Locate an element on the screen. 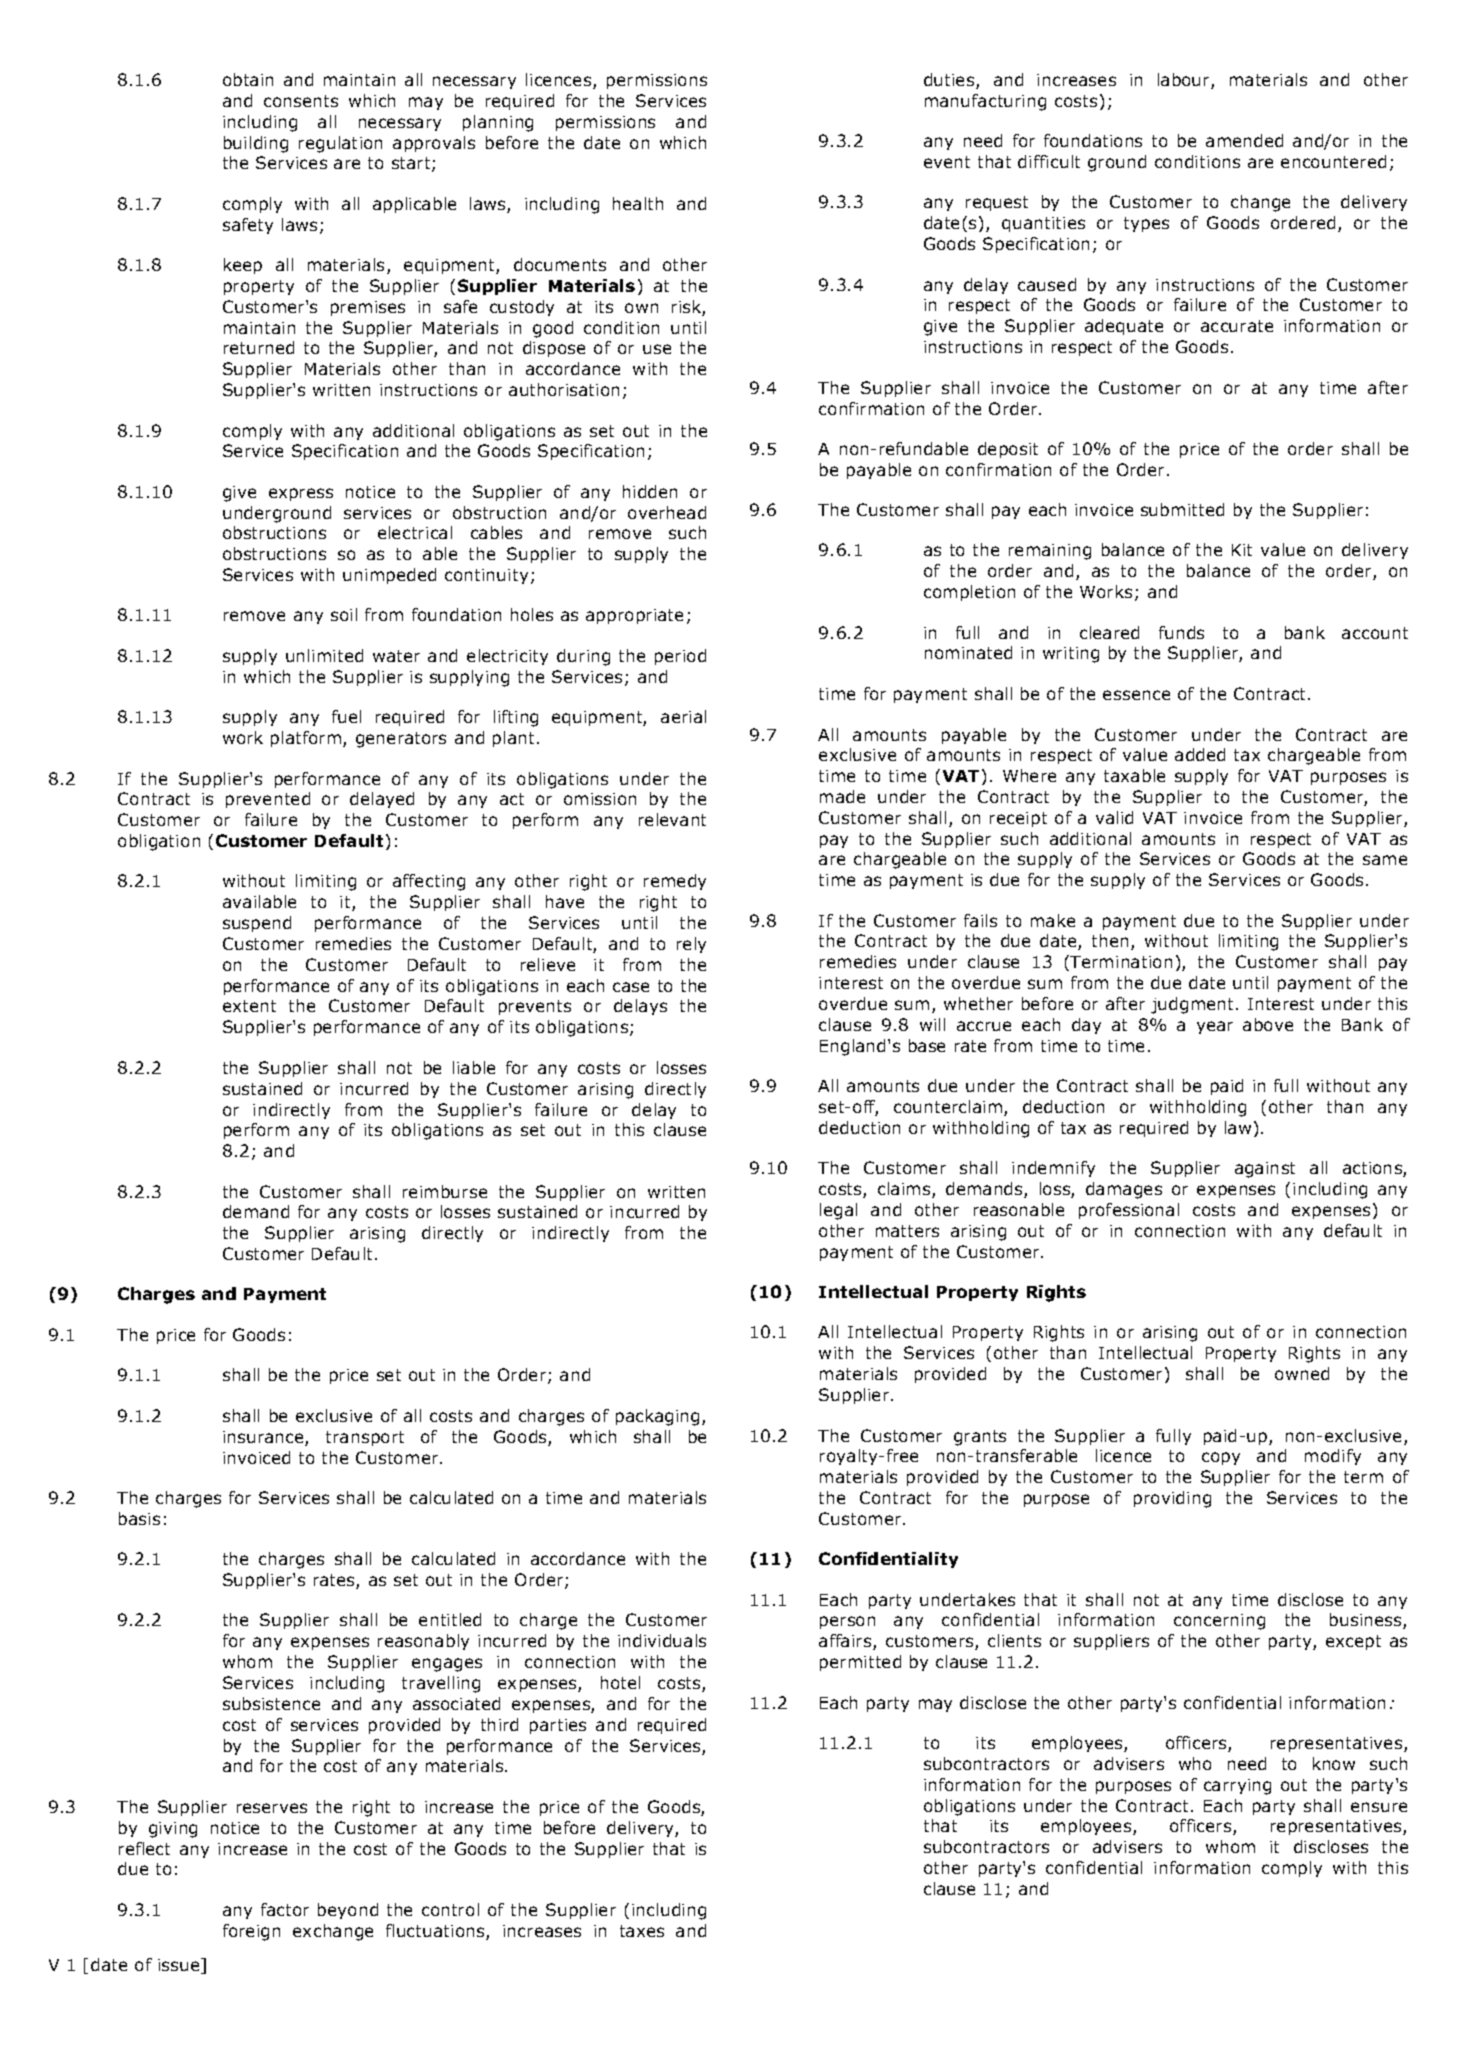 The height and width of the screenshot is (2062, 1458). person is located at coordinates (847, 1622).
